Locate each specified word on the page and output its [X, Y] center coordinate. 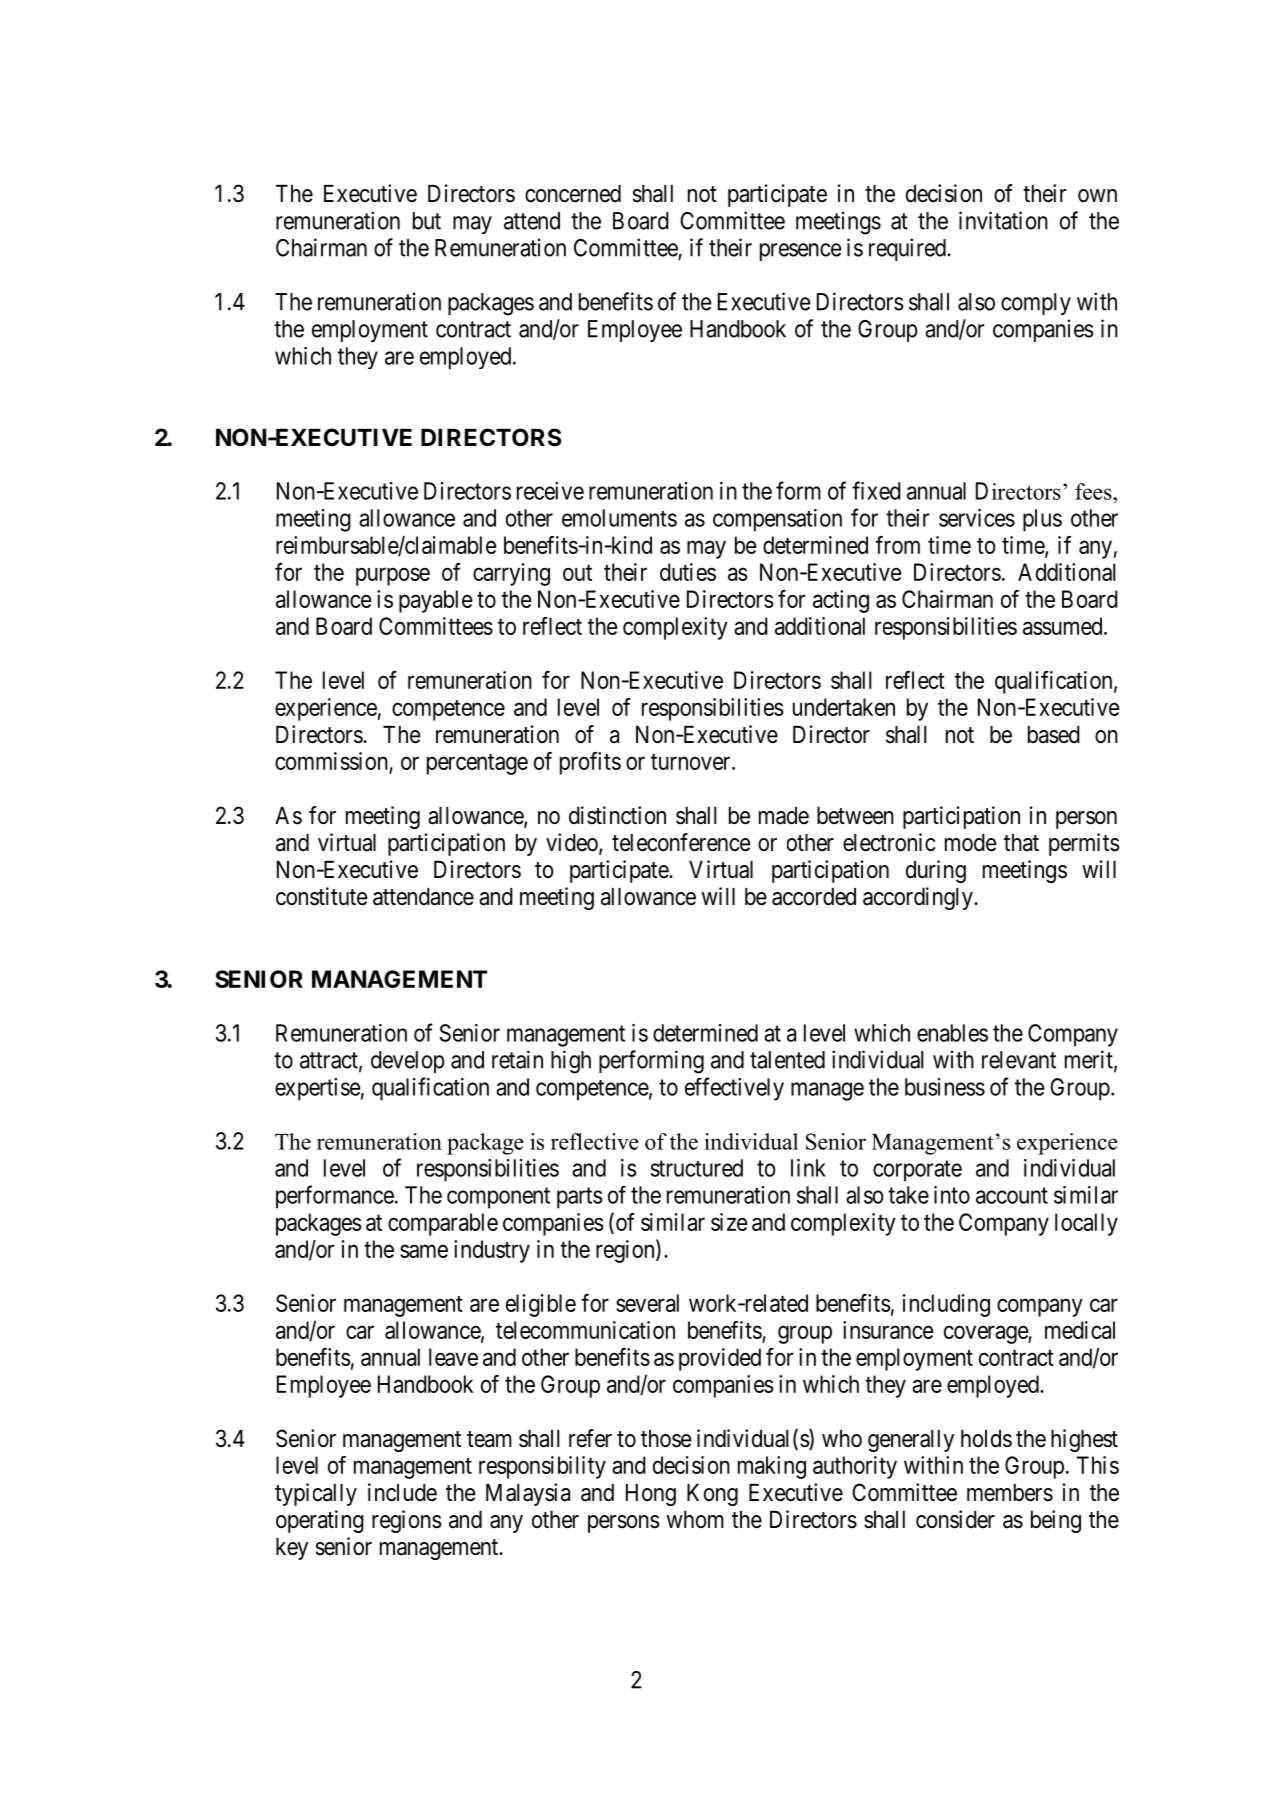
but [427, 221]
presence [800, 252]
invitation [1003, 220]
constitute [321, 896]
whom [695, 1519]
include [402, 1492]
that [1021, 843]
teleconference [681, 842]
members [1010, 1493]
